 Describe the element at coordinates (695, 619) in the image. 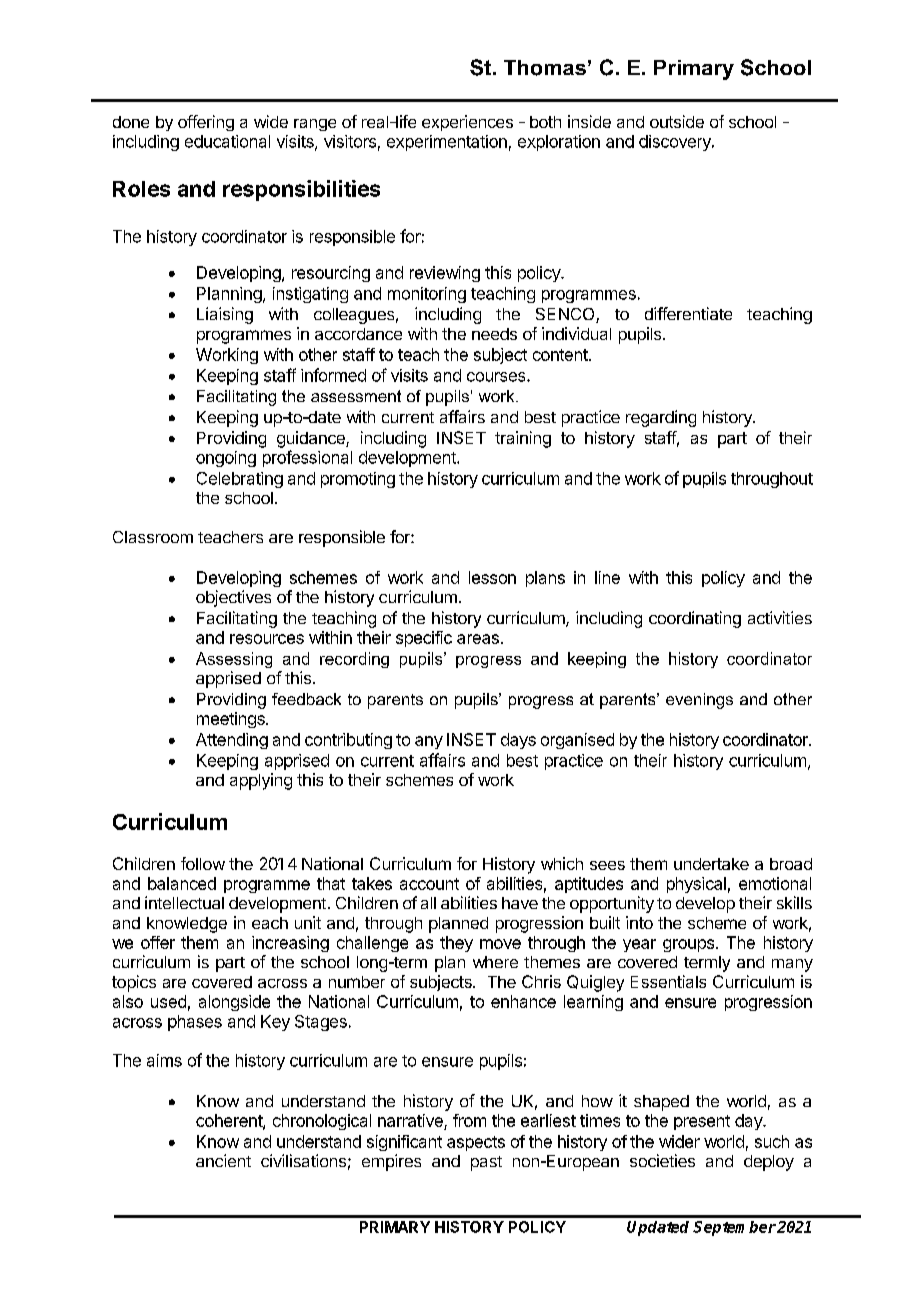

I see `coordinating` at that location.
